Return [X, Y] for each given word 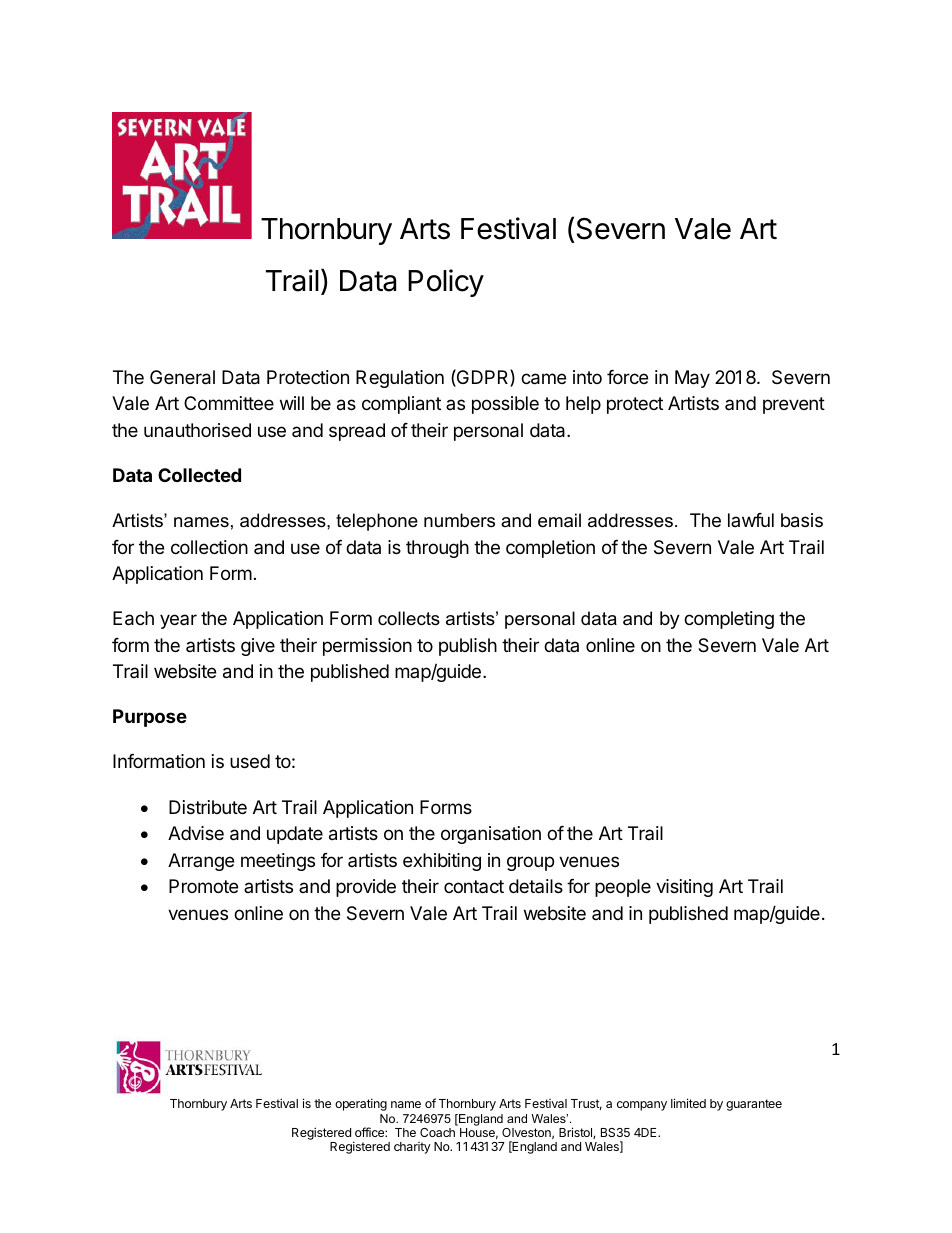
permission [367, 647]
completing [729, 620]
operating [361, 1104]
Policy [446, 283]
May [692, 379]
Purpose [150, 718]
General [182, 377]
